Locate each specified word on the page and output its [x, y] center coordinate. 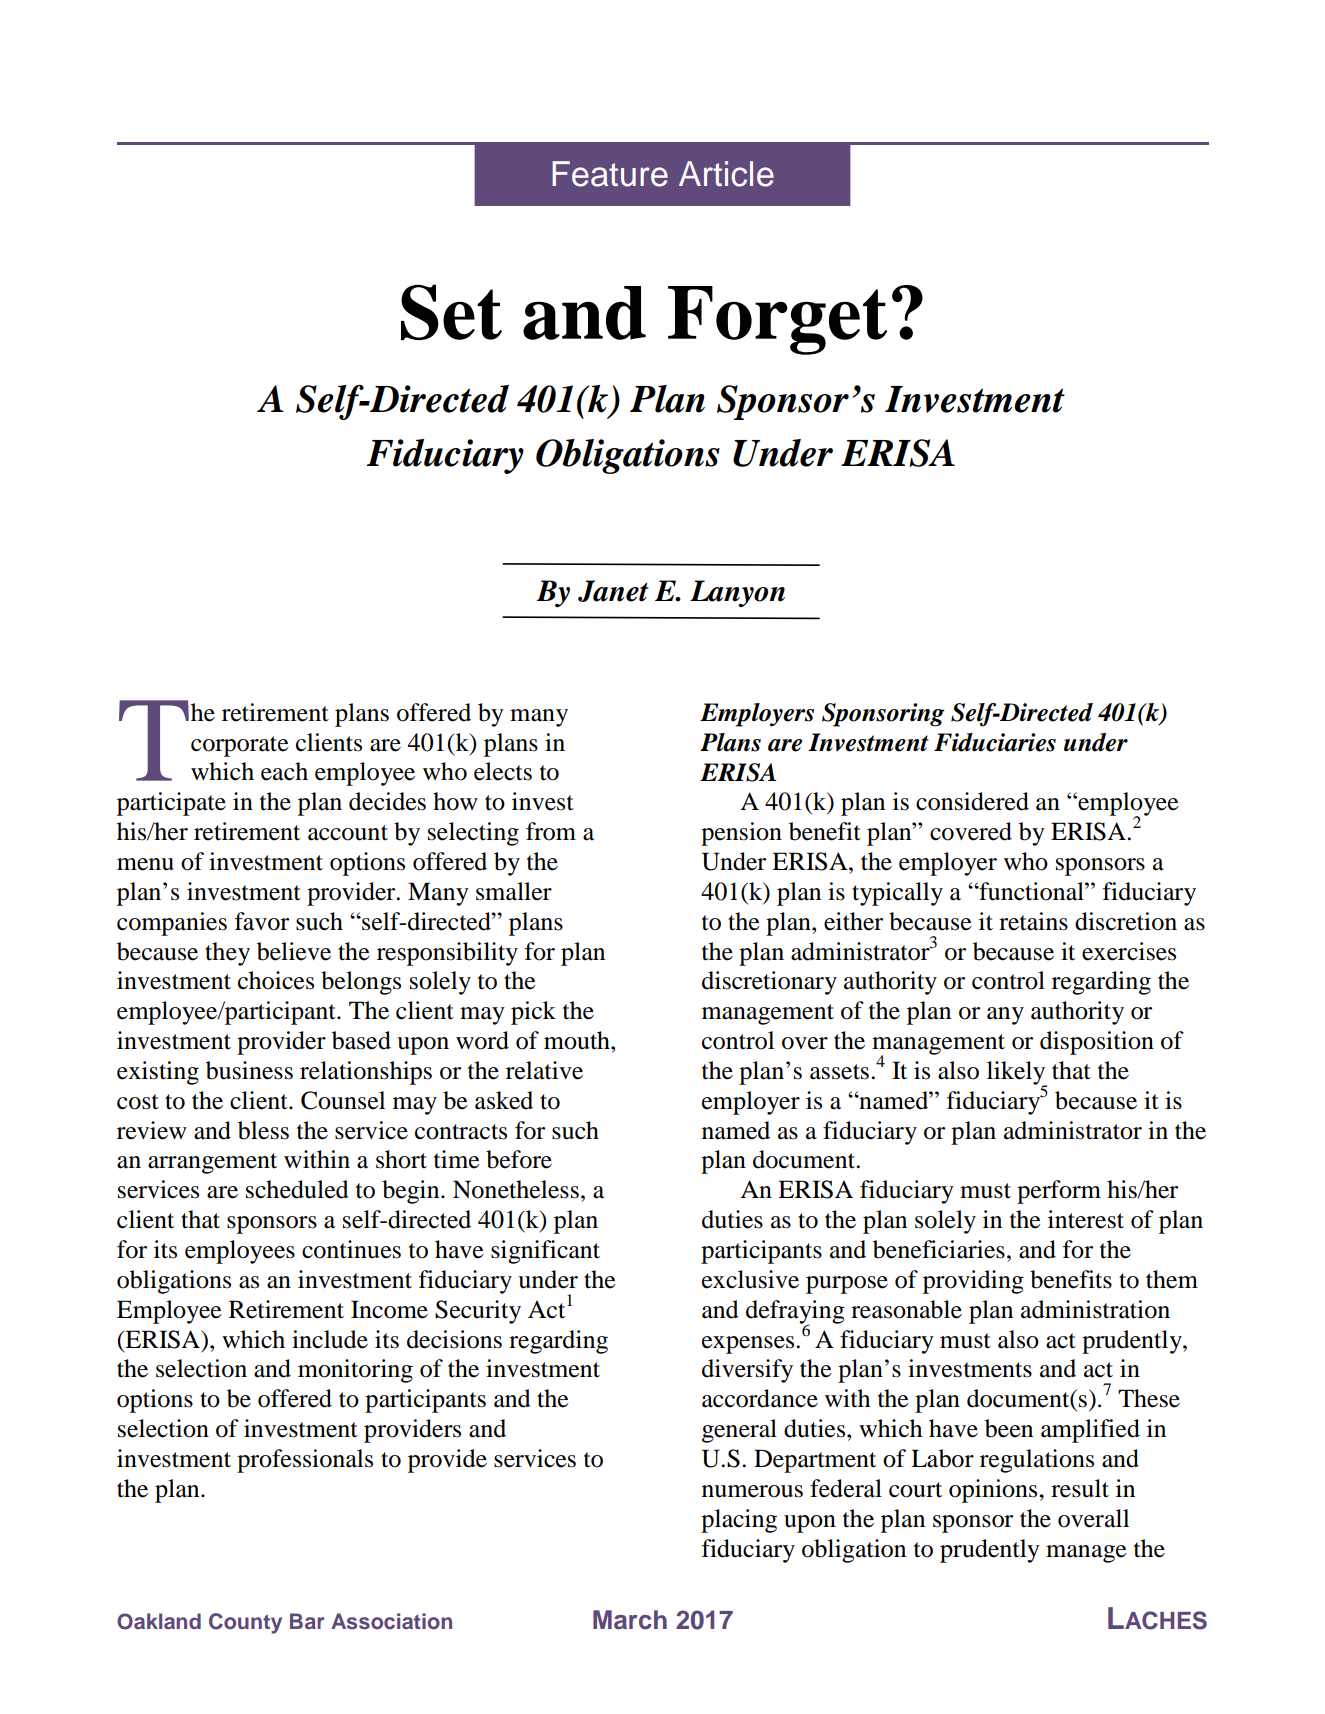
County [245, 1623]
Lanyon [737, 594]
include [330, 1339]
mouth [578, 1040]
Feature [610, 174]
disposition [1097, 1043]
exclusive [750, 1279]
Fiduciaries [995, 742]
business [249, 1070]
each [284, 771]
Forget [777, 320]
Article [726, 174]
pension [741, 834]
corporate [240, 746]
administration [1095, 1309]
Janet [613, 591]
